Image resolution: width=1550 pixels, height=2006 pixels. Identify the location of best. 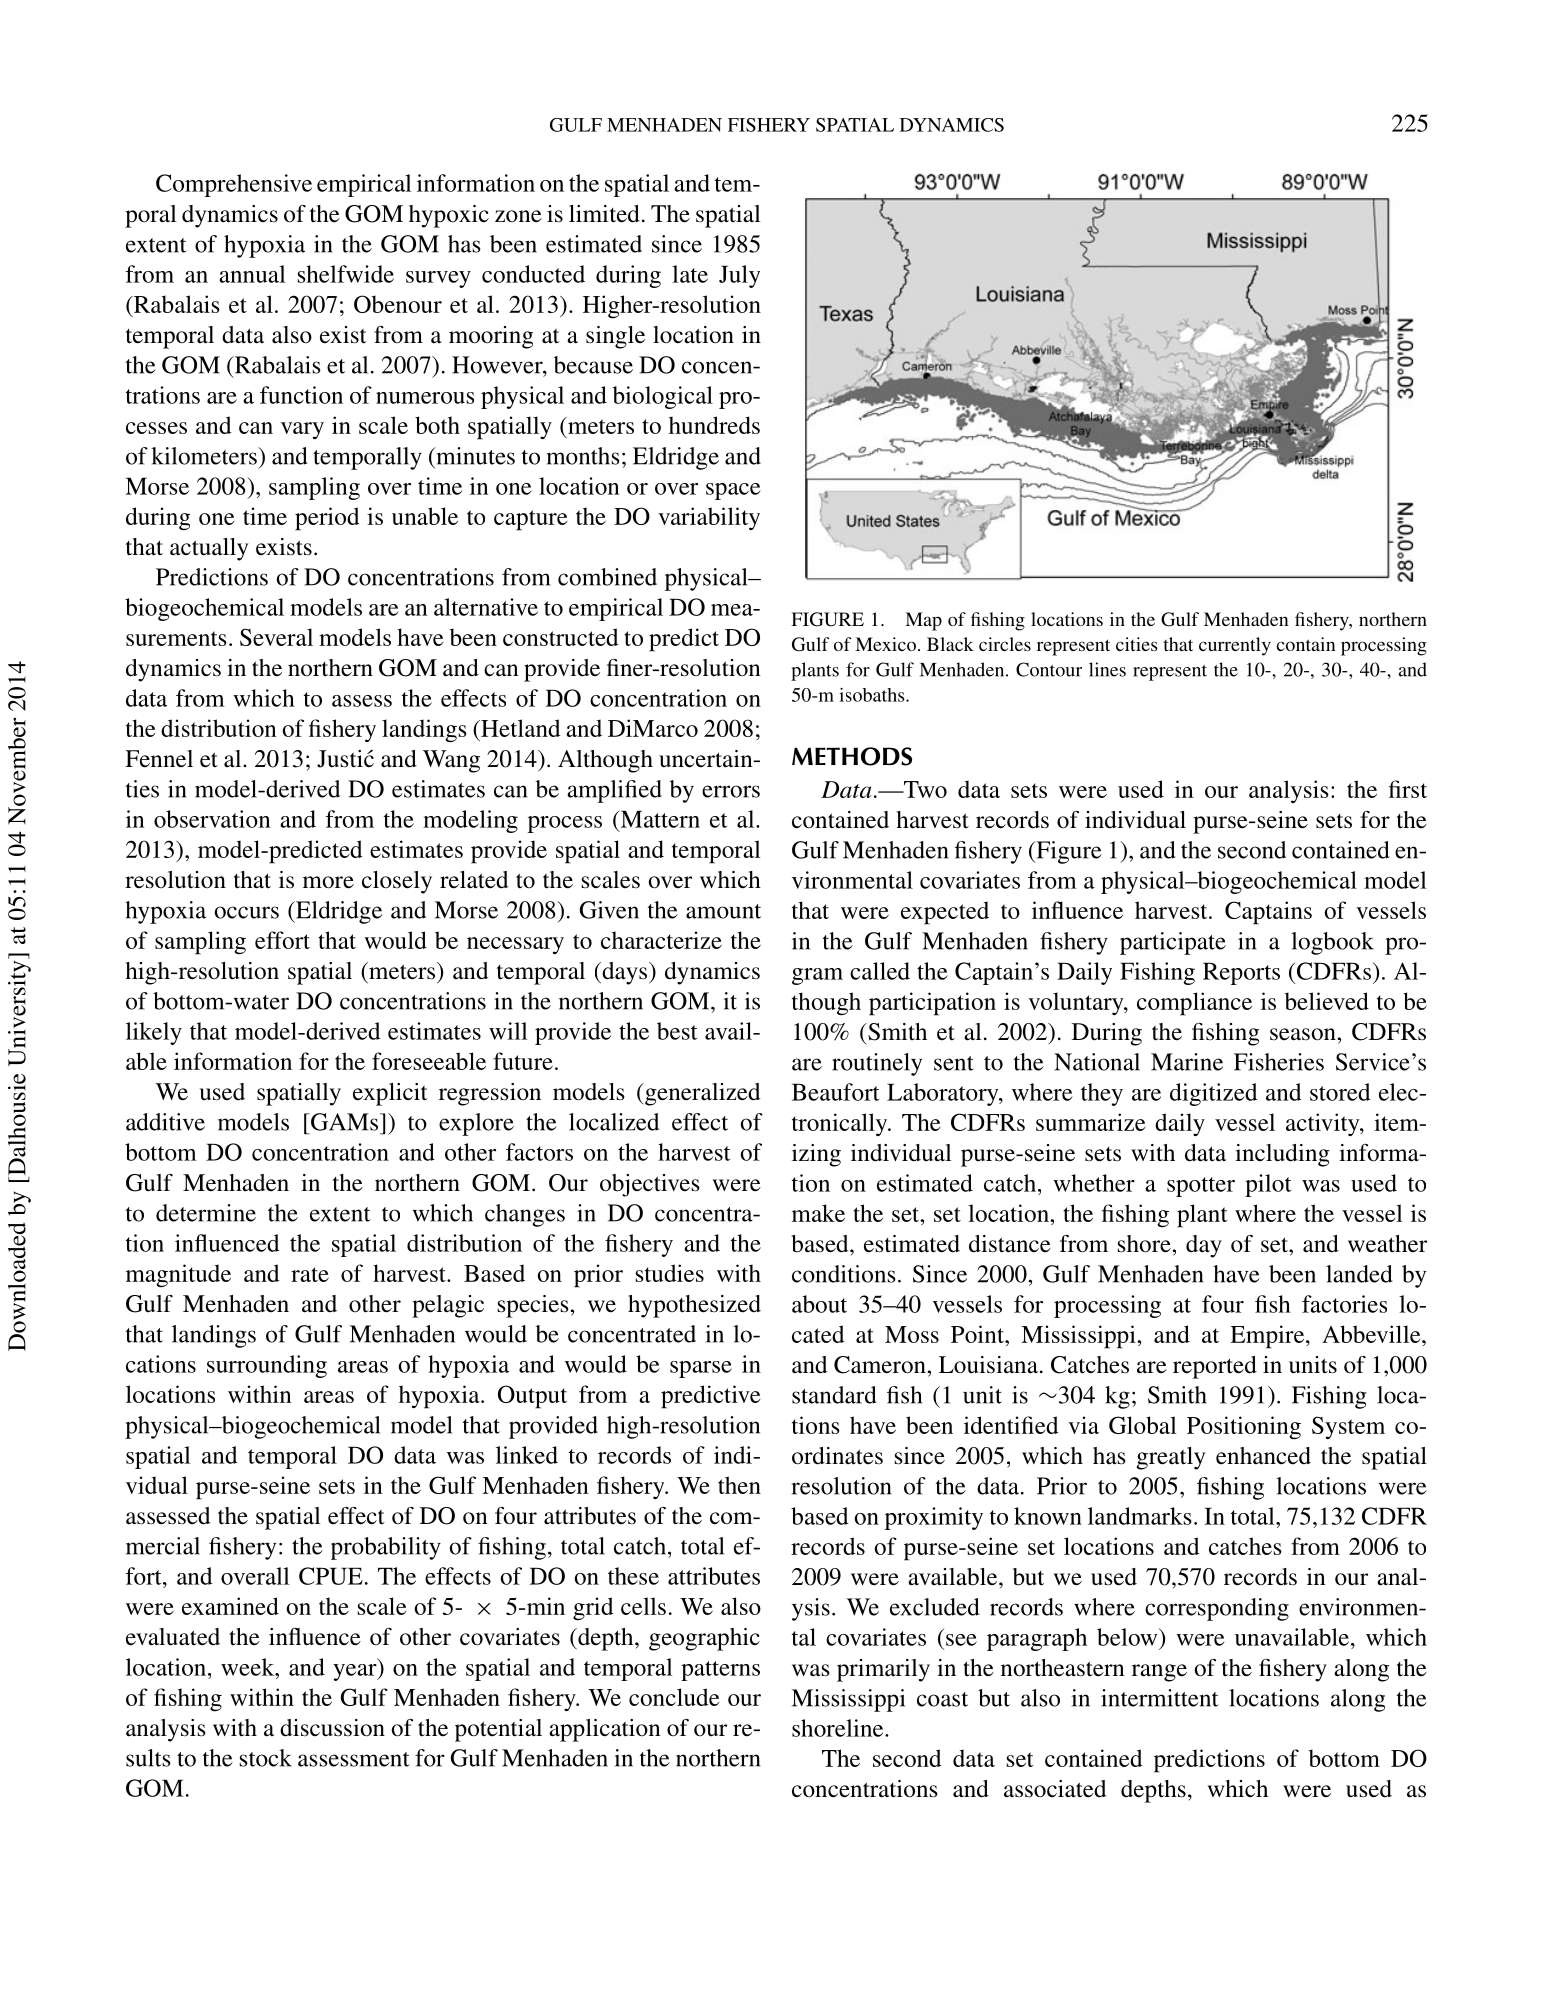
(677, 1031).
